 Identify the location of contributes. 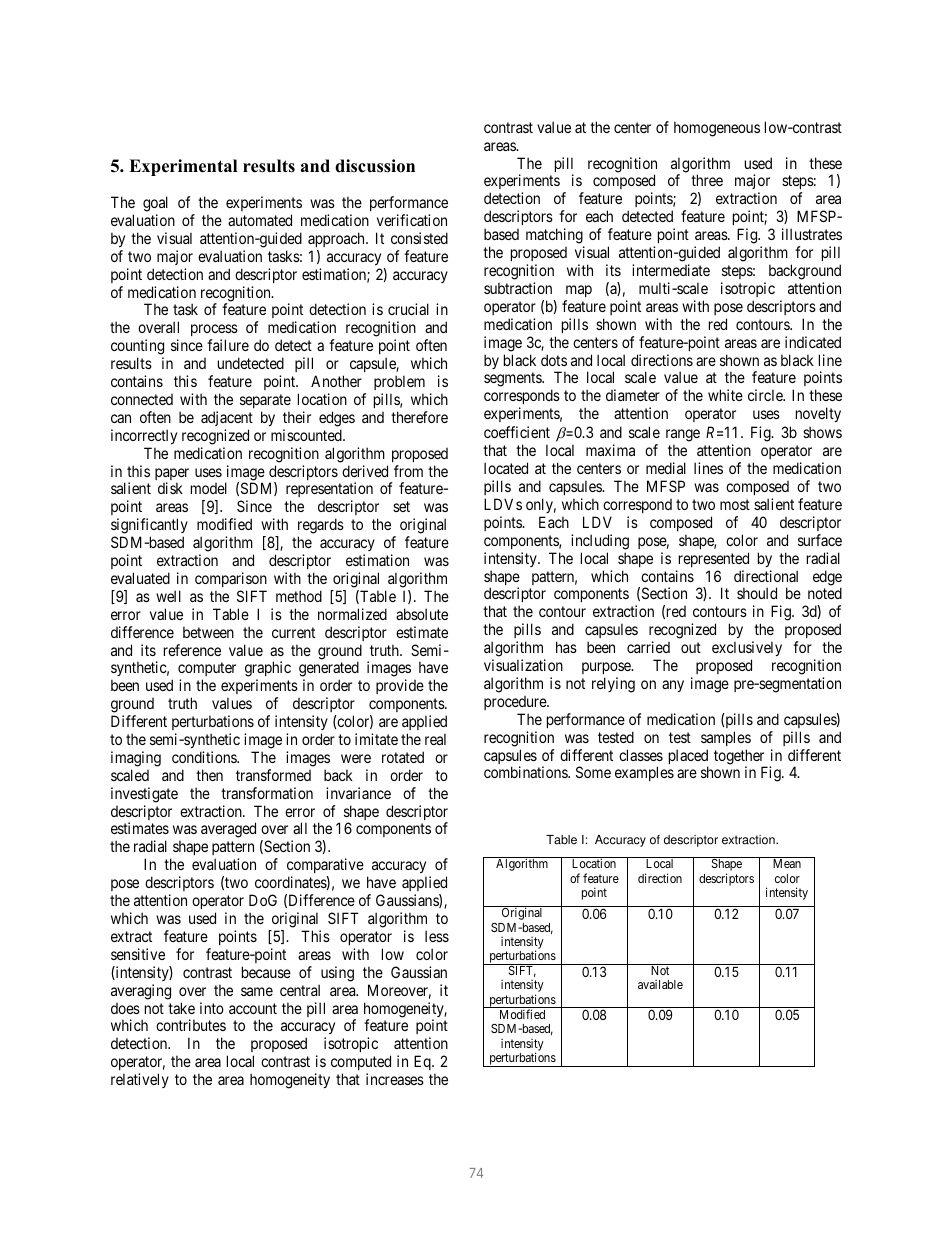
(191, 1025).
